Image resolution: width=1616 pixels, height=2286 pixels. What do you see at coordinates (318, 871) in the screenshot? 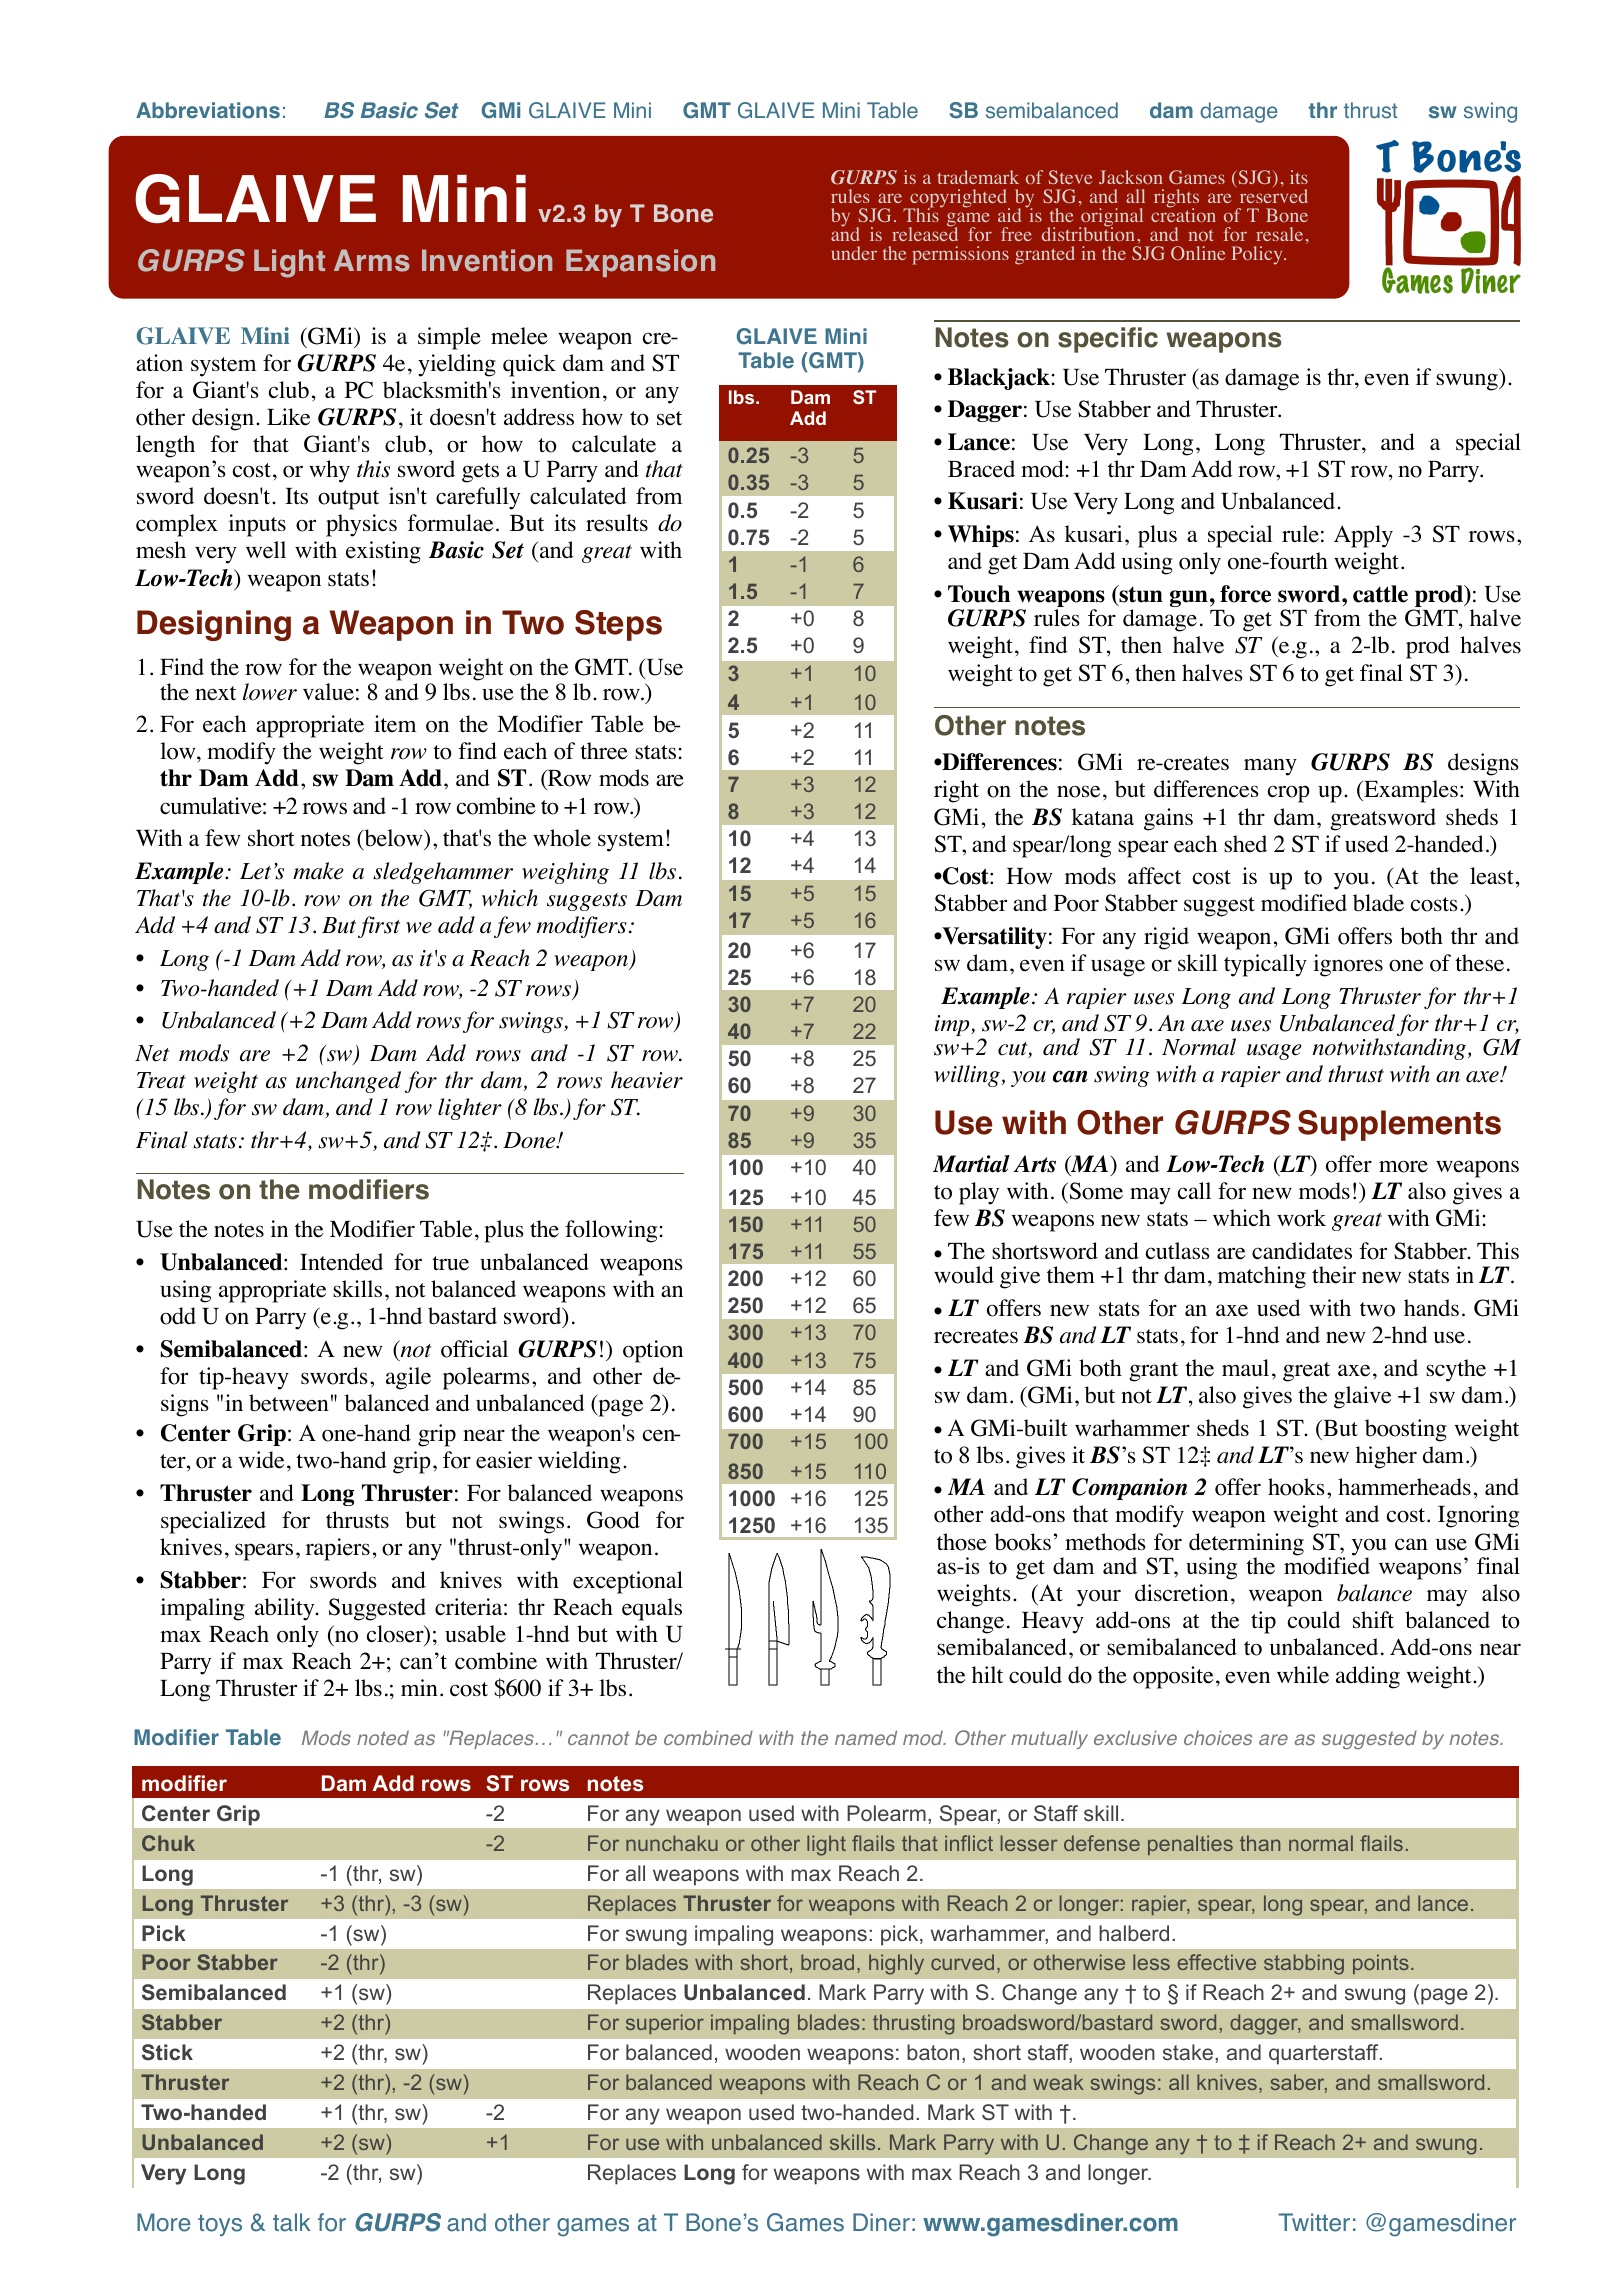
I see `make` at bounding box center [318, 871].
